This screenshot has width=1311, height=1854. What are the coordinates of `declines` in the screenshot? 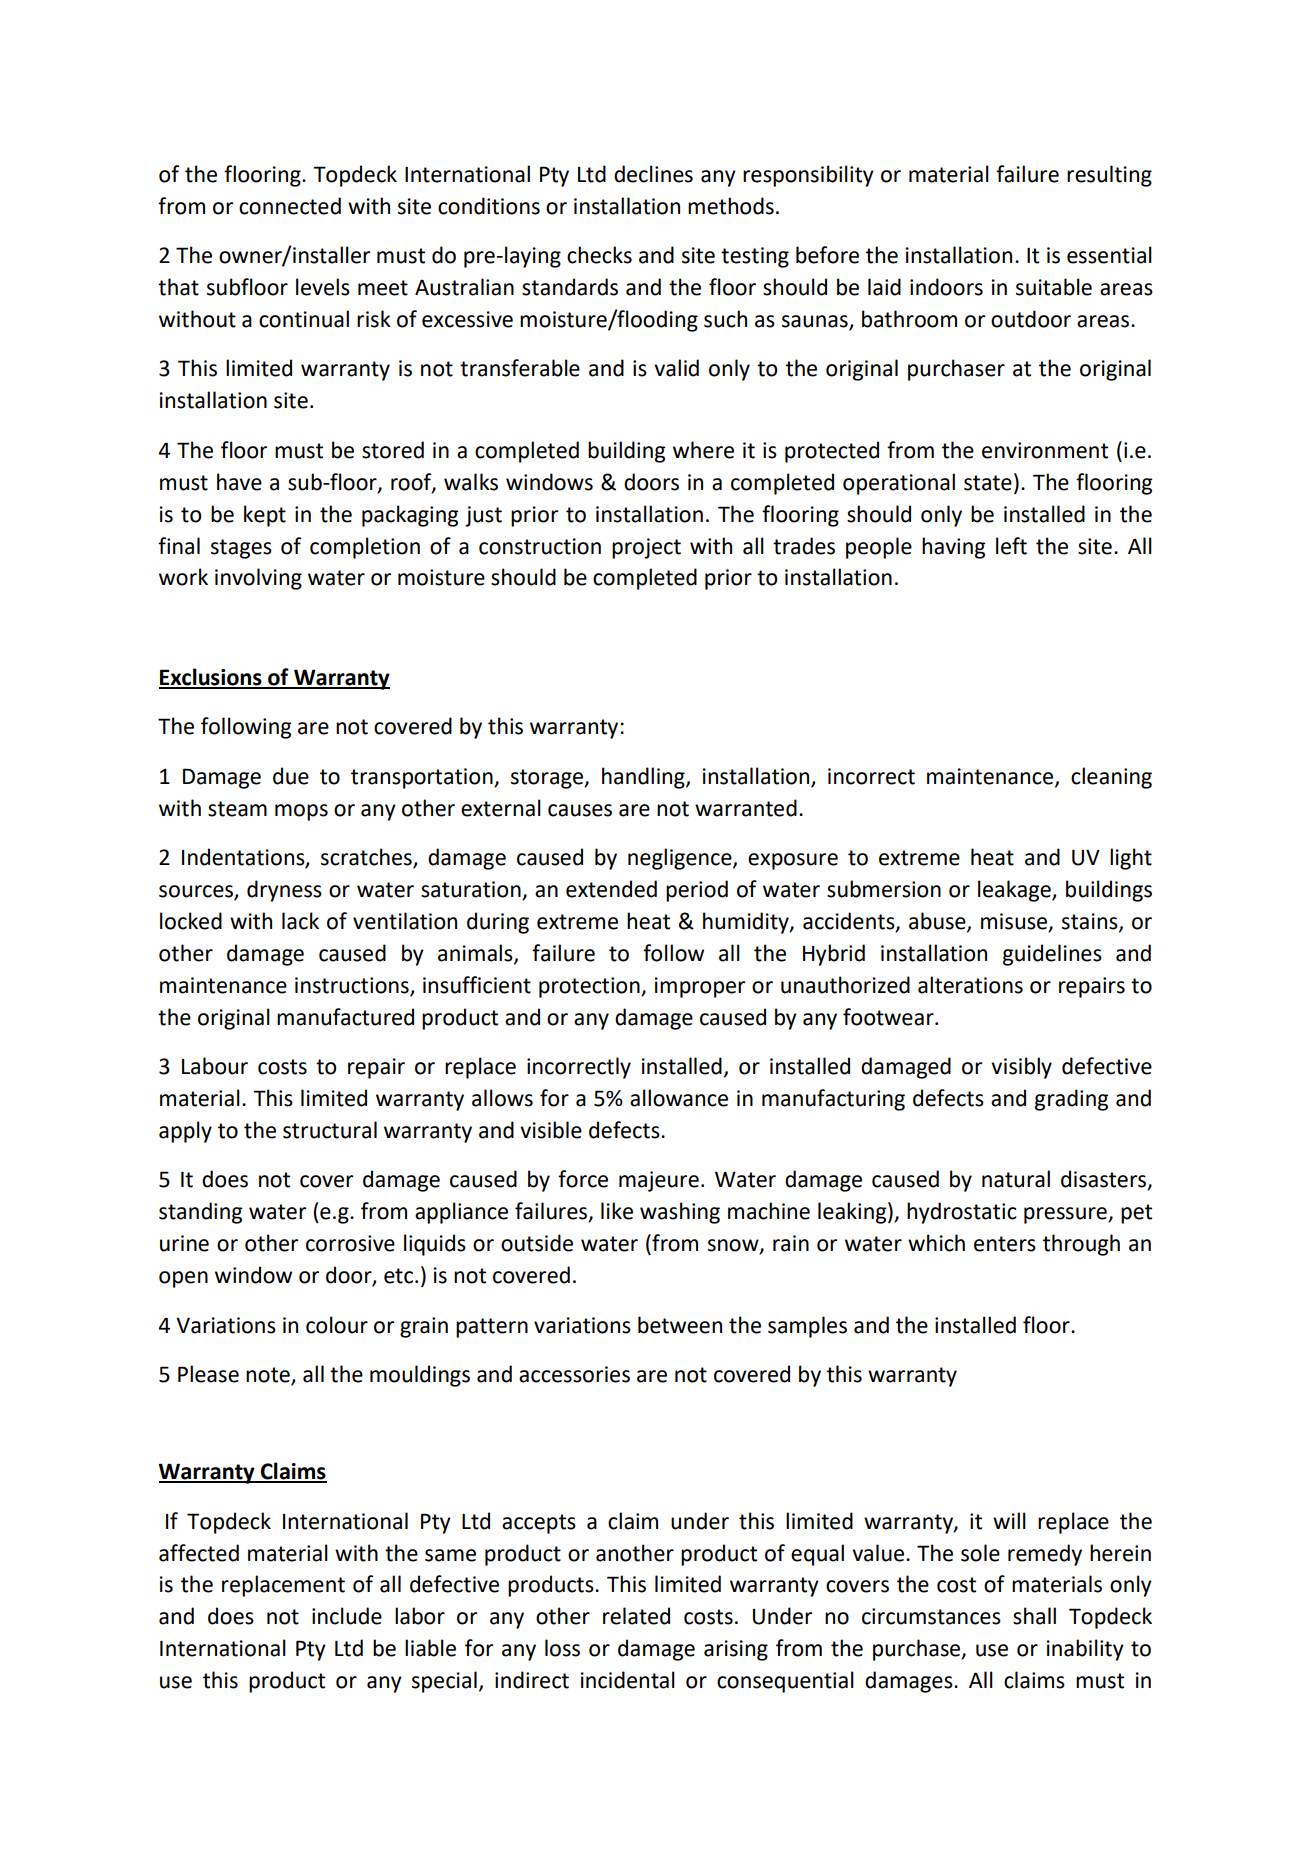 It's located at (653, 174).
